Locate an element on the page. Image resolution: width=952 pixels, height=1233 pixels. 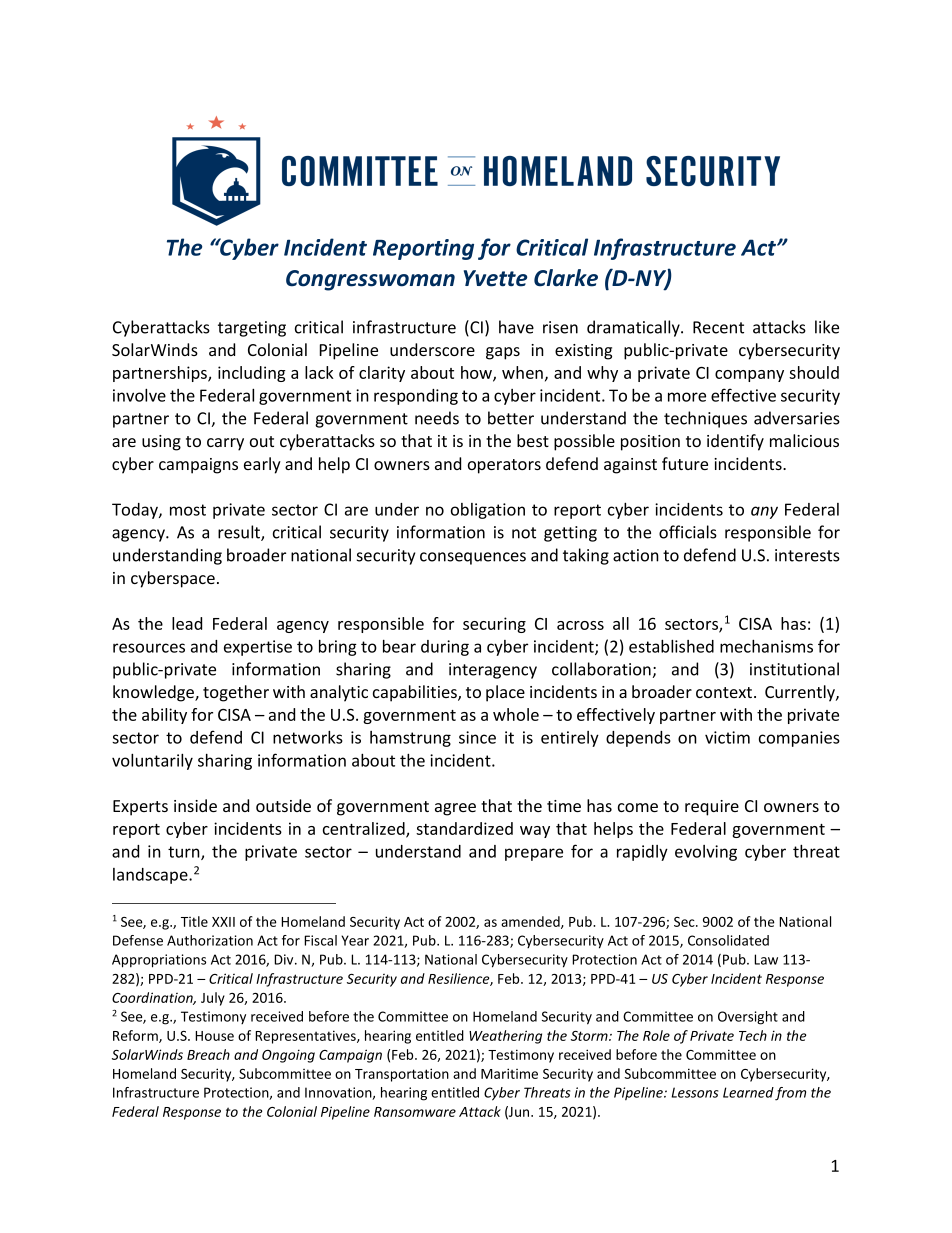
place is located at coordinates (505, 693).
